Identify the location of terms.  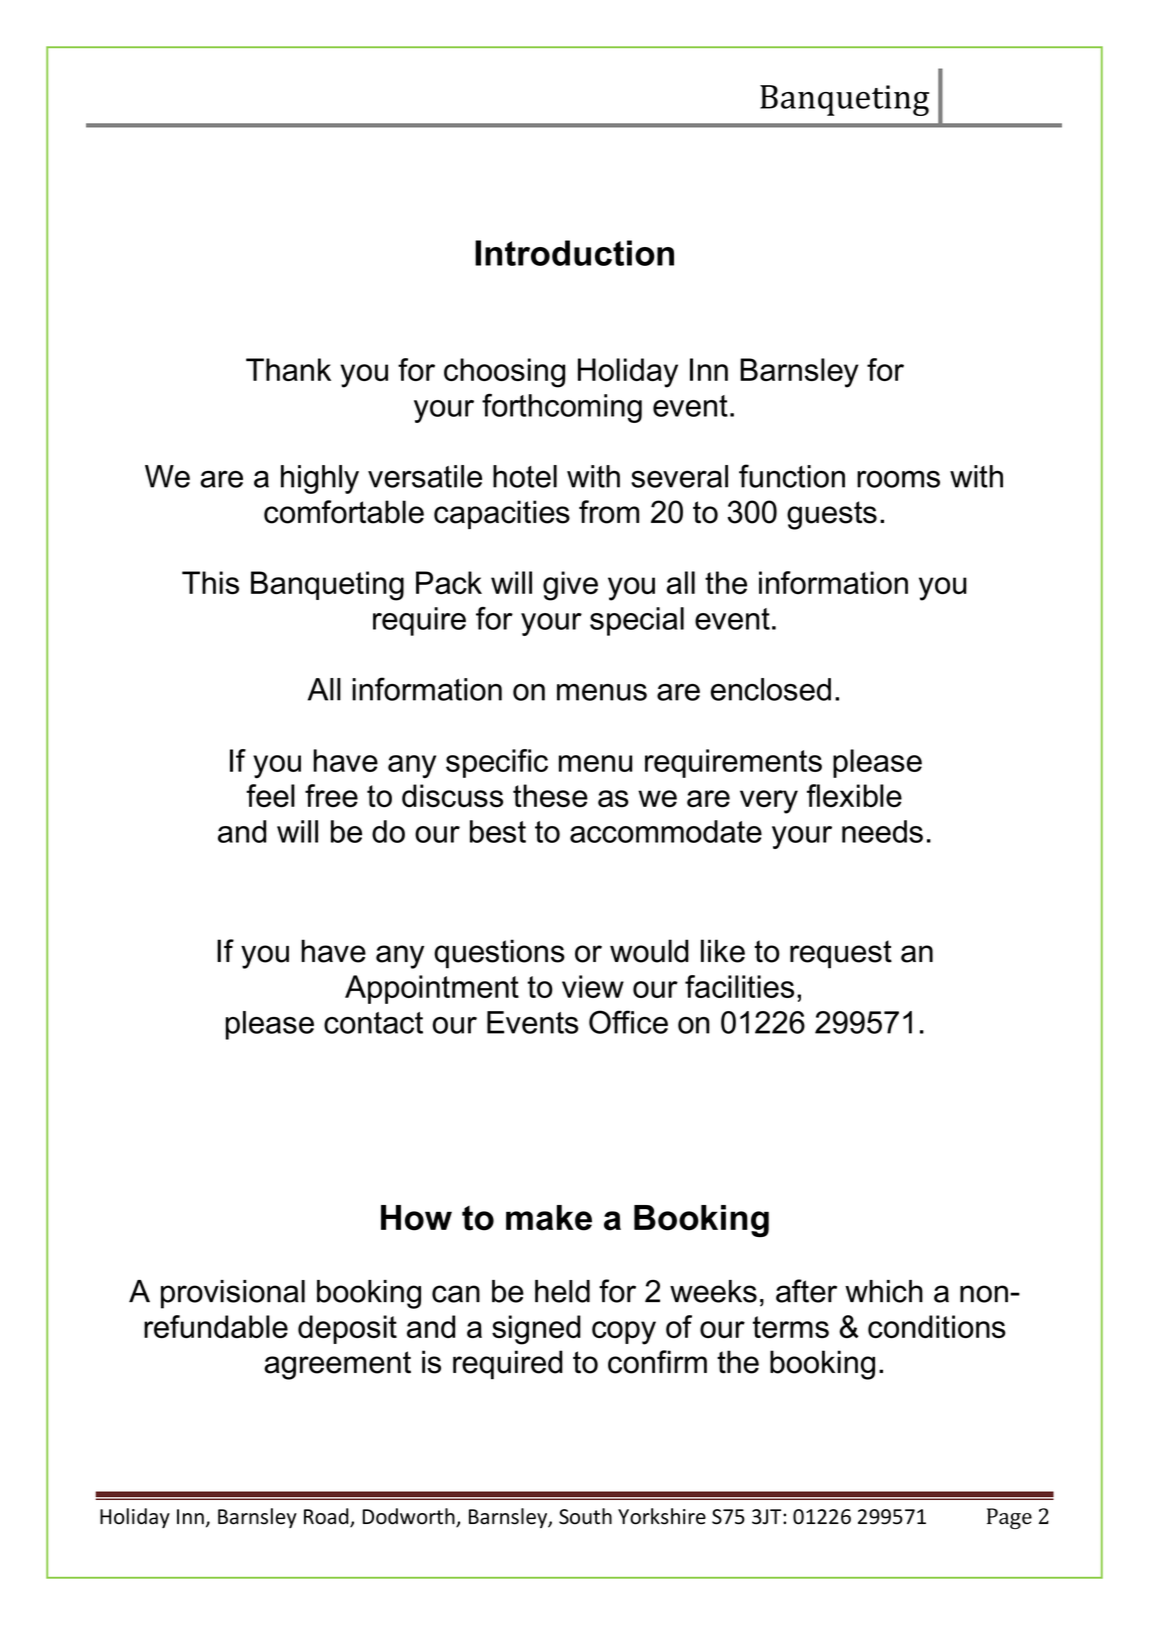
(791, 1327).
